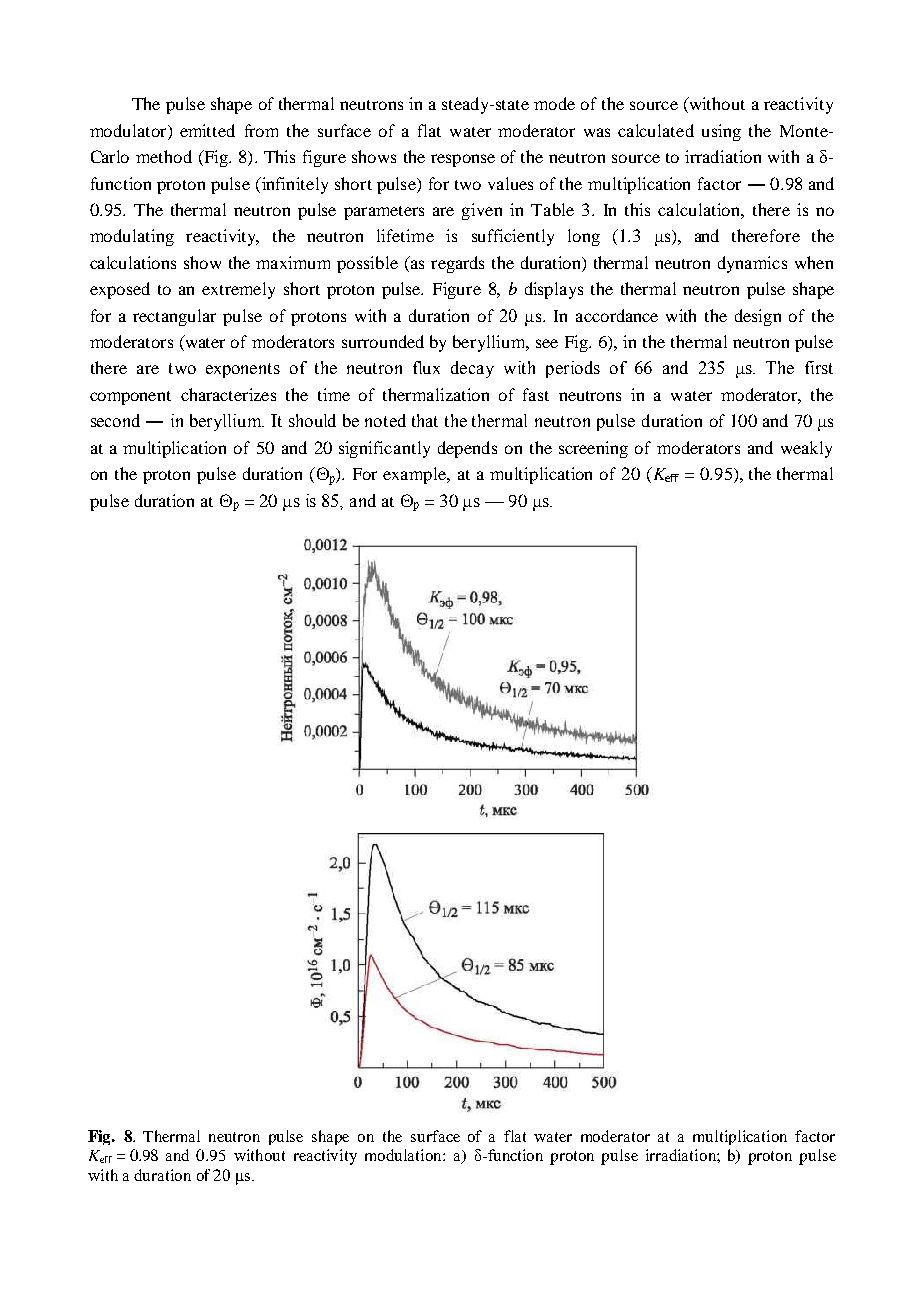  Describe the element at coordinates (806, 449) in the screenshot. I see `weakly` at that location.
